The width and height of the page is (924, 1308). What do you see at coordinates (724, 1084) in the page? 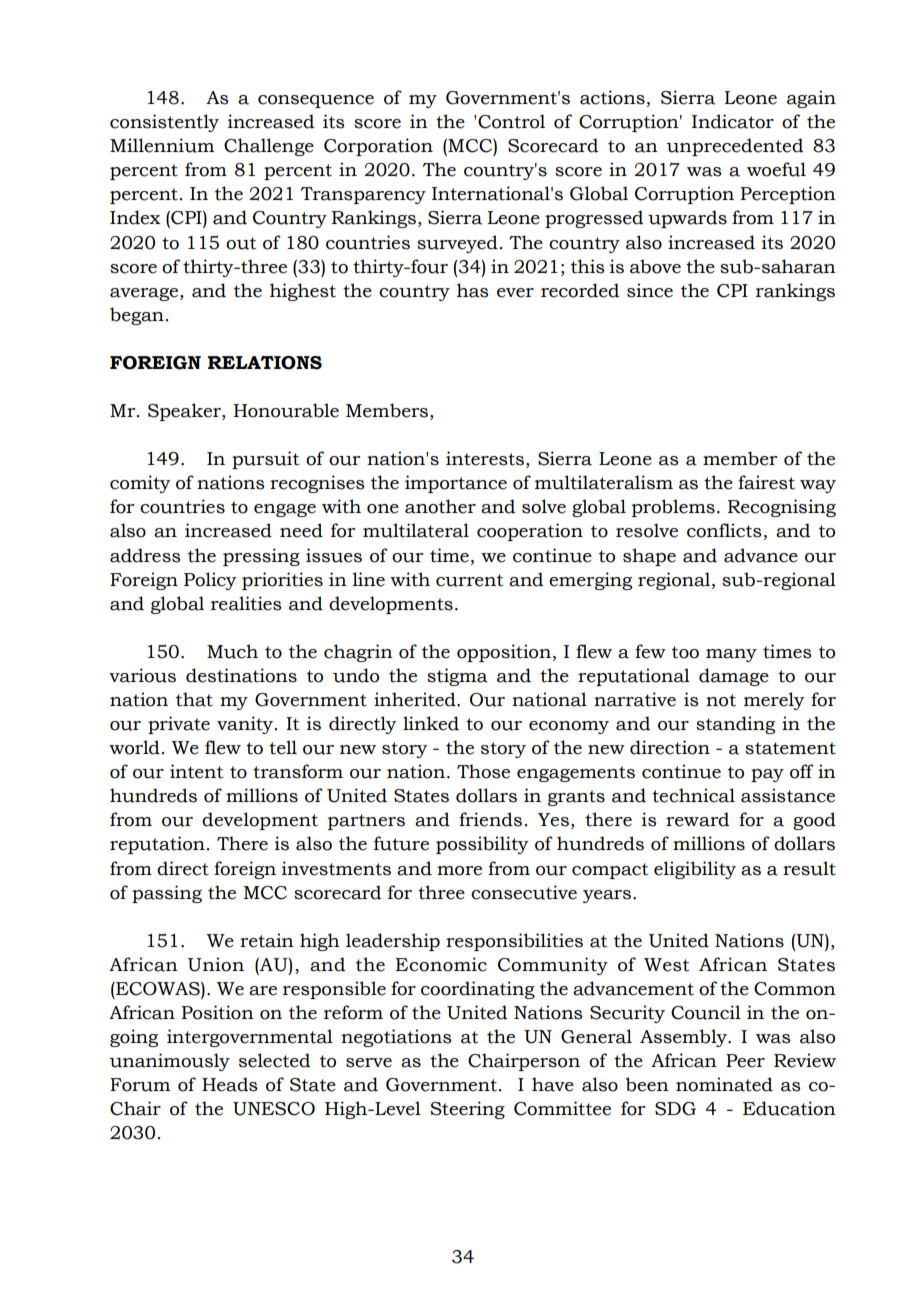
I see `nominated` at bounding box center [724, 1084].
